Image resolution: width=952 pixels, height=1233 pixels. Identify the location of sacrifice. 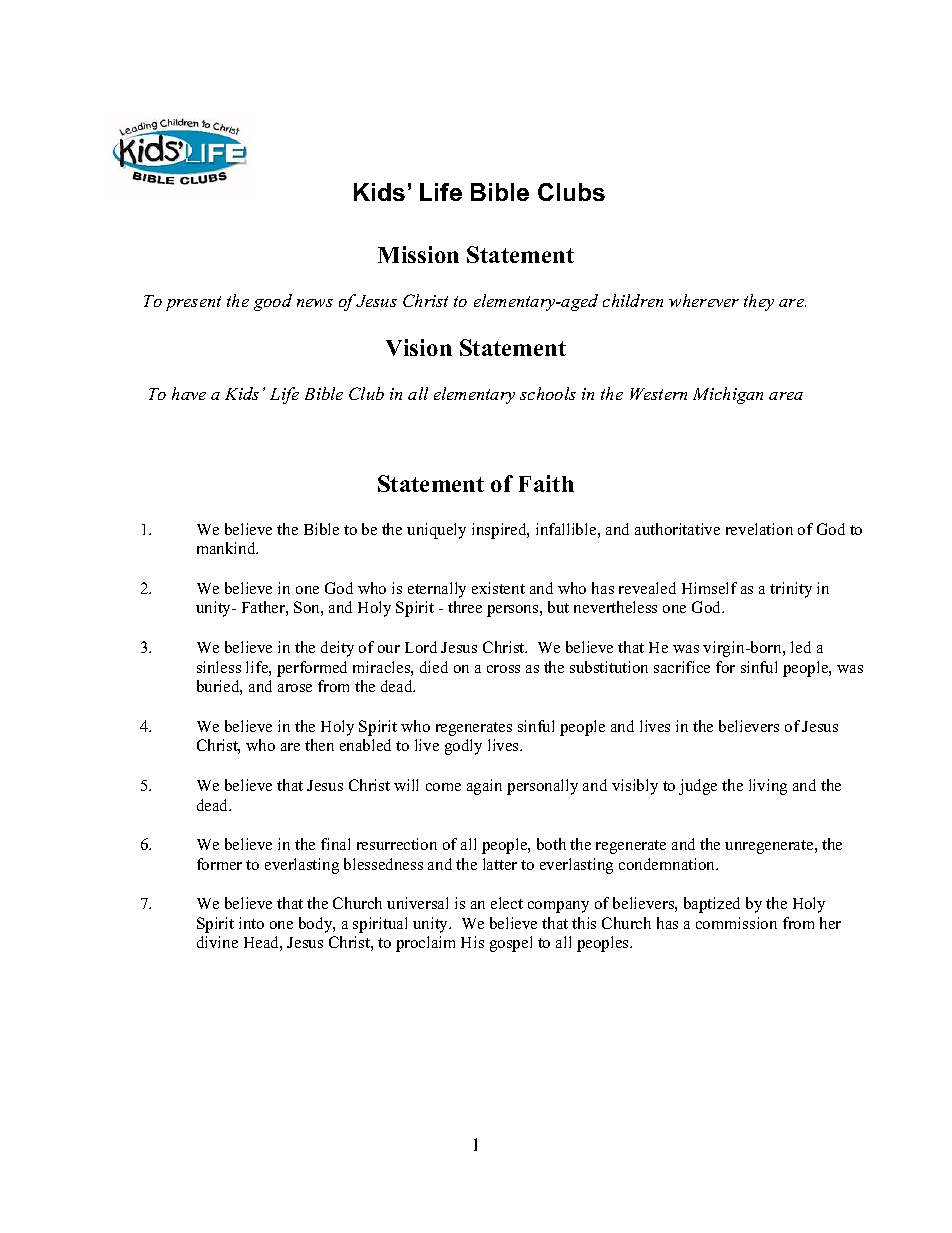
(682, 667).
